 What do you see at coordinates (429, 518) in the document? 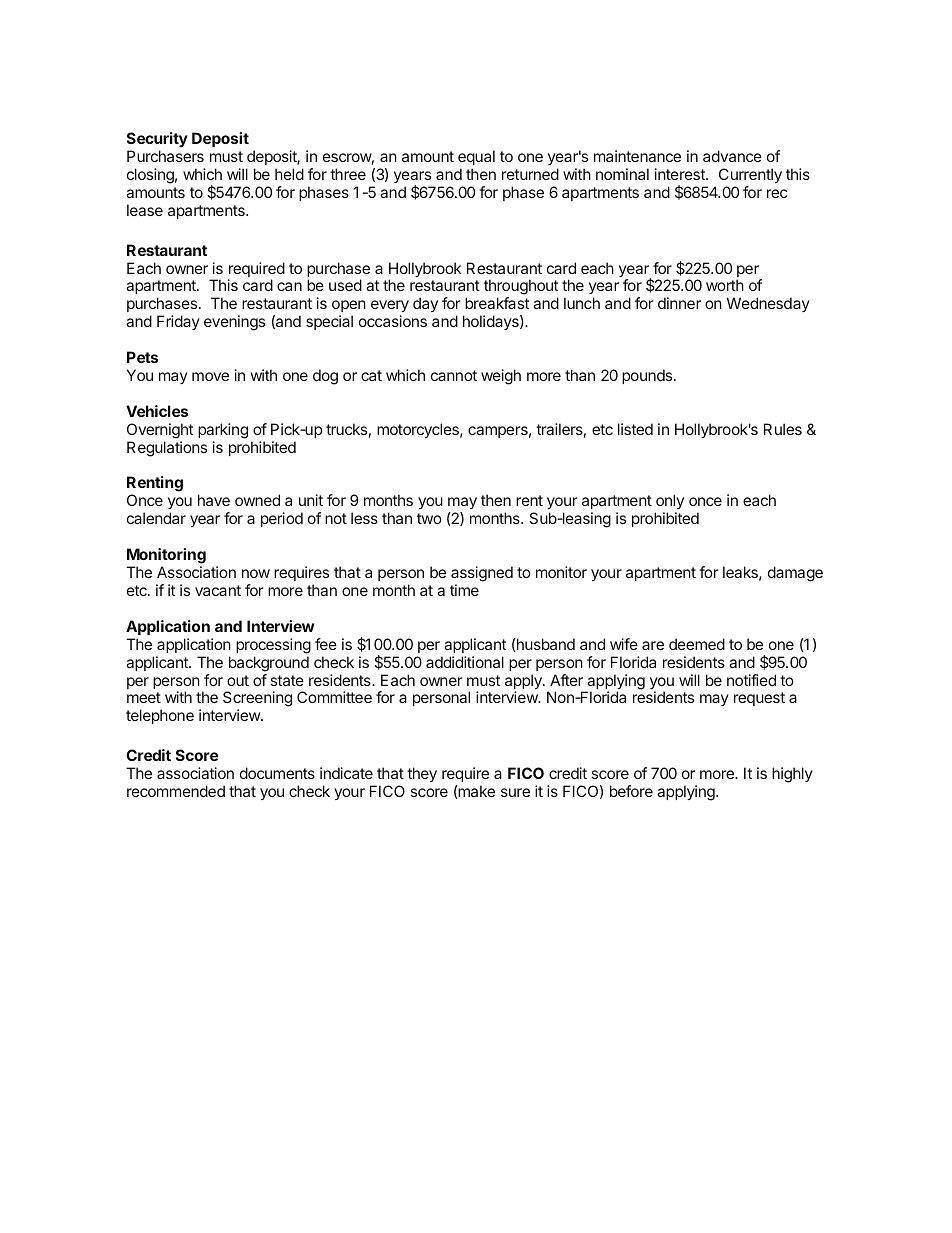
I see `two` at bounding box center [429, 518].
